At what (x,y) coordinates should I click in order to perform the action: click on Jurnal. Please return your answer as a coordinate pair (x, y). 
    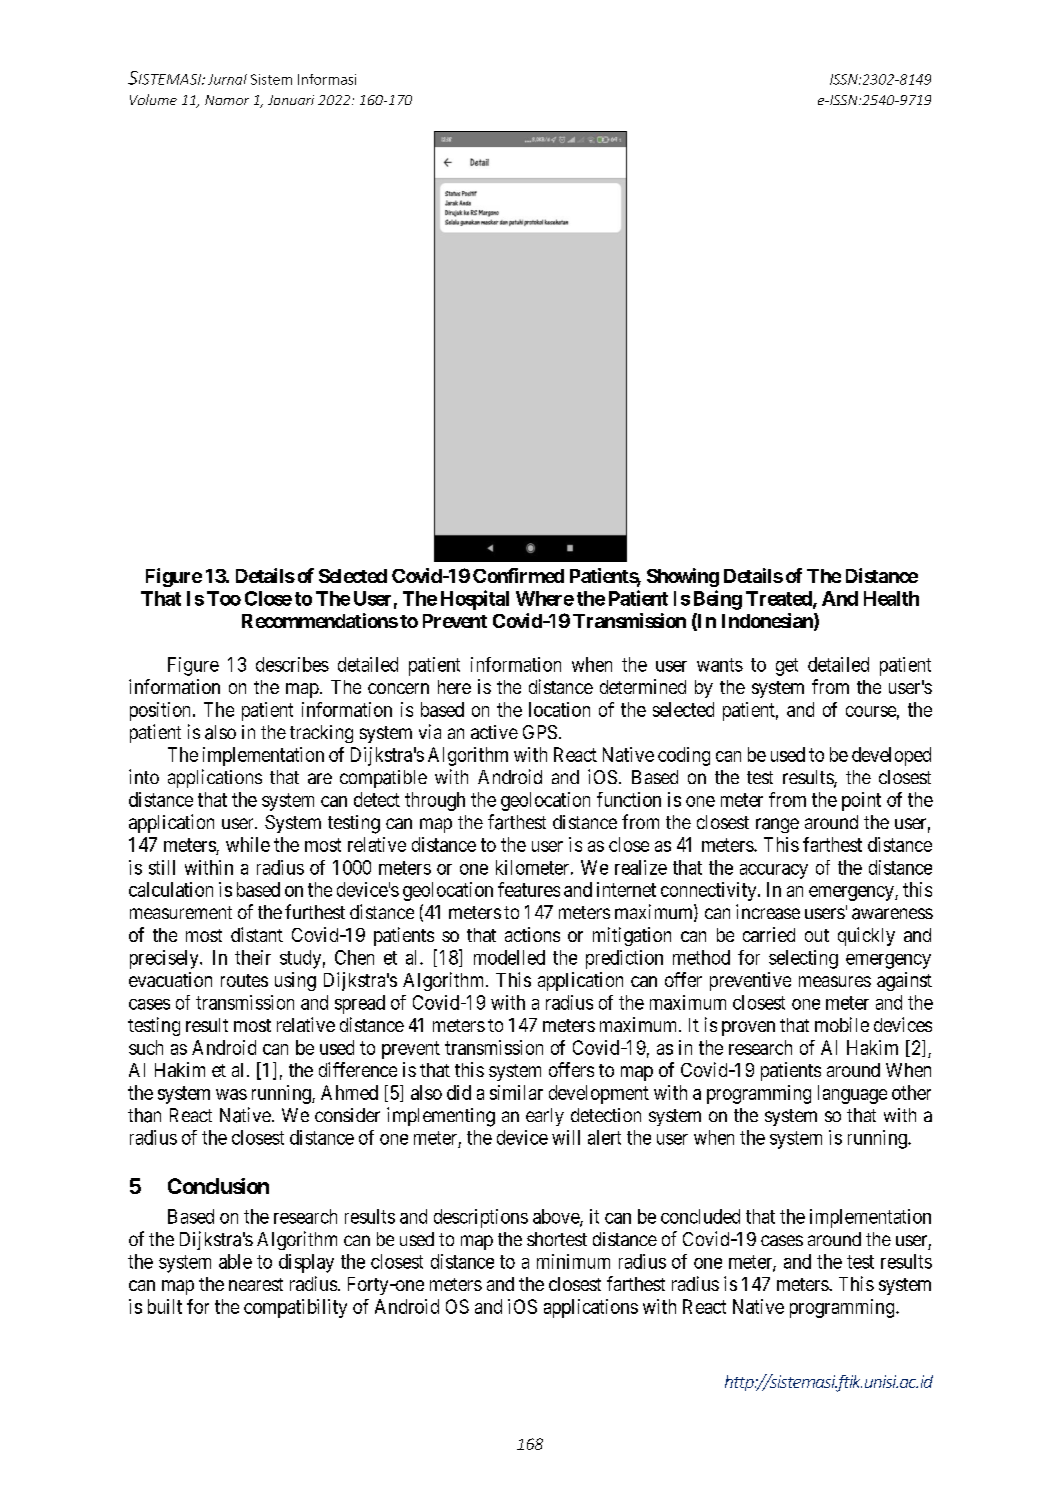
    Looking at the image, I should click on (227, 79).
